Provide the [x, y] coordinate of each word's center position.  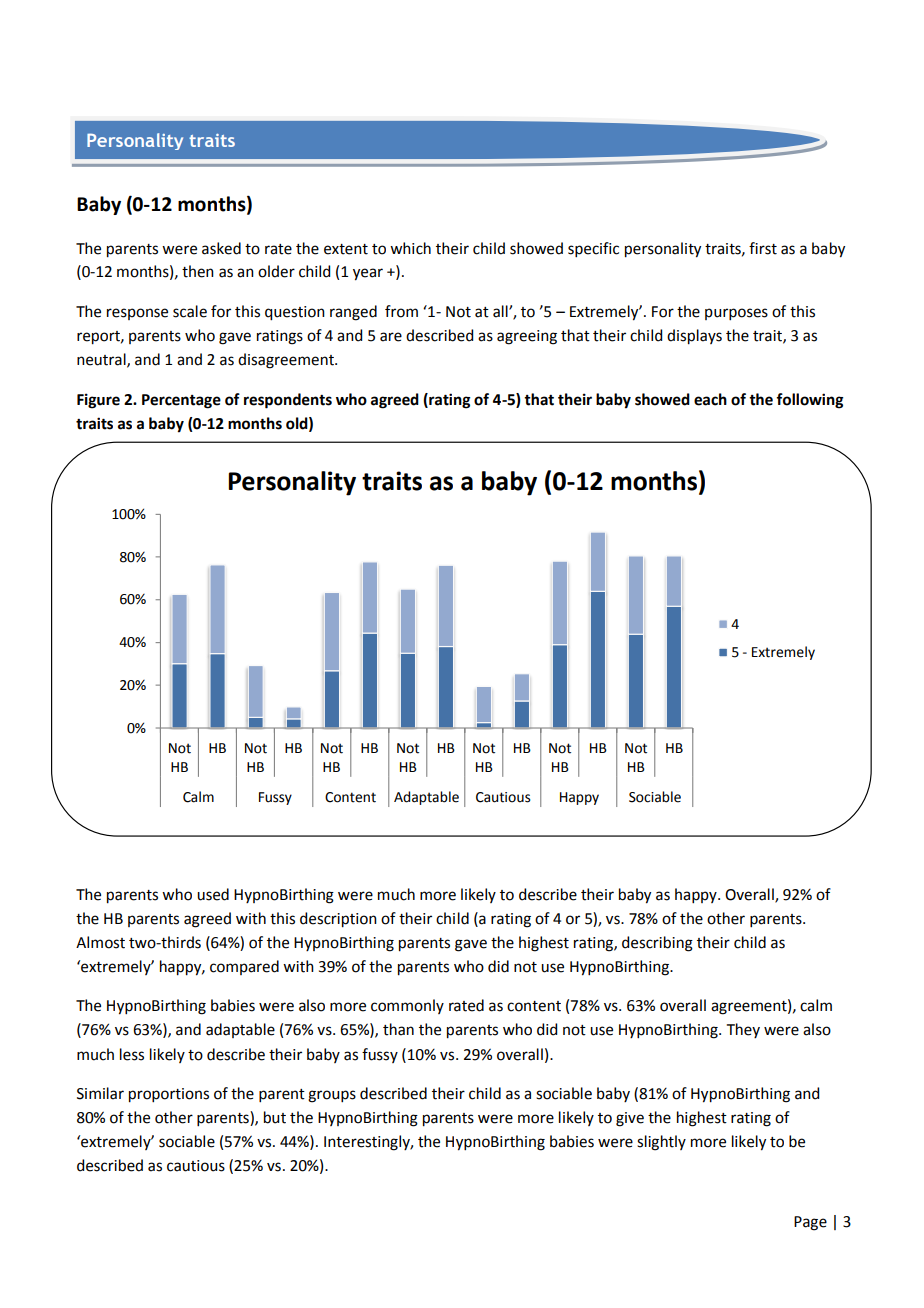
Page [810, 1223]
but [275, 1117]
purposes [736, 314]
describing [657, 944]
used [213, 894]
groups [332, 1096]
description [338, 920]
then [198, 271]
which [410, 248]
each [710, 399]
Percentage [181, 401]
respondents [288, 401]
